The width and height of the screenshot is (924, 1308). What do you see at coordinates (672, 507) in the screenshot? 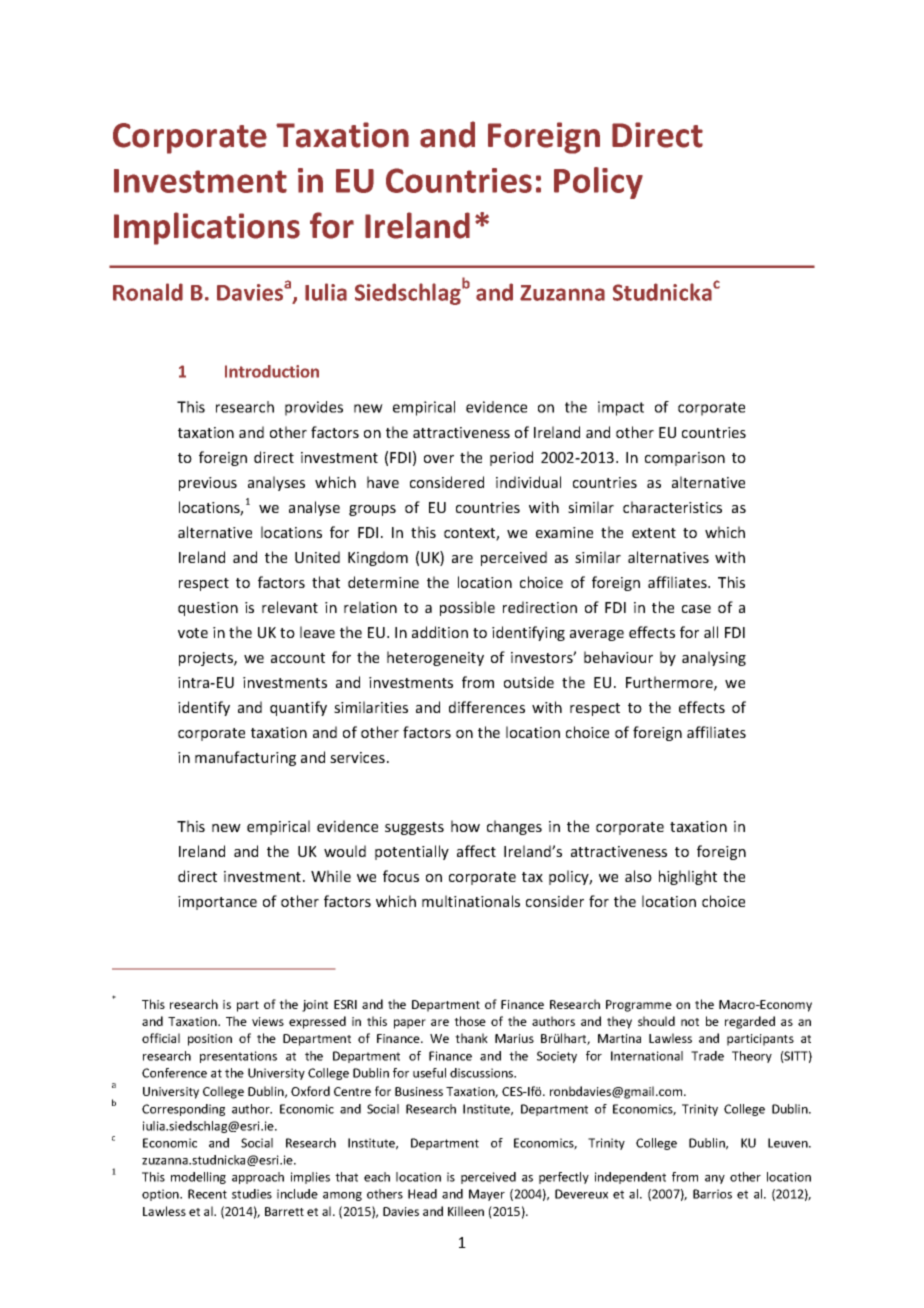
I see `characteristics` at bounding box center [672, 507].
